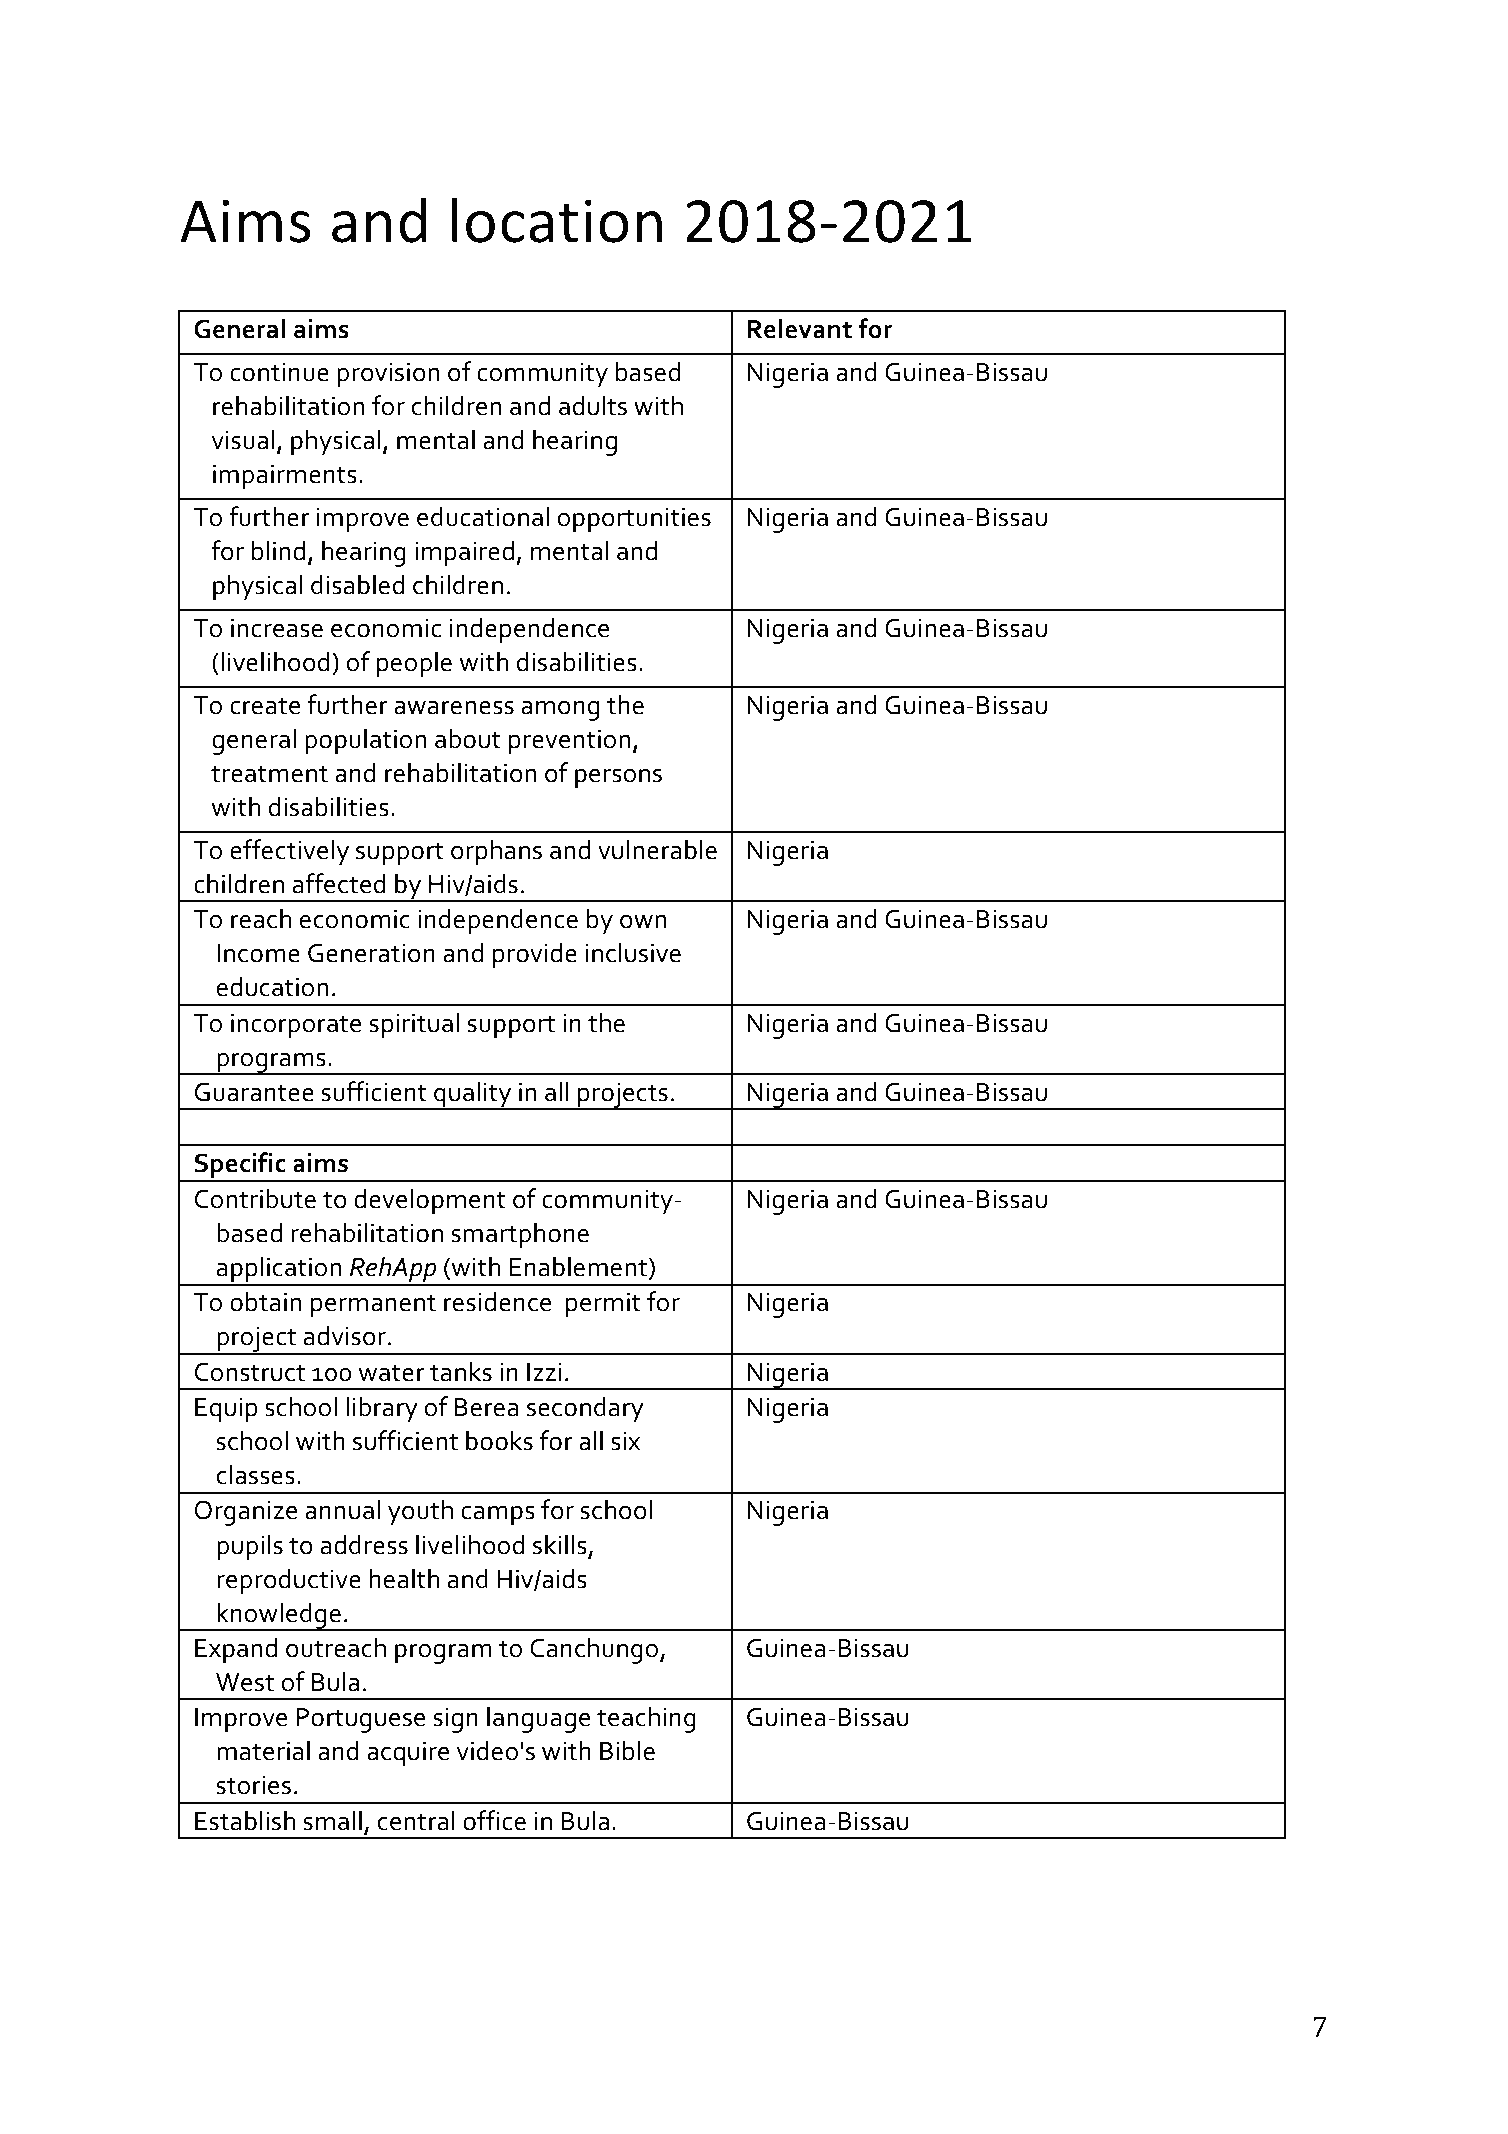 This page has width=1508, height=2134. What do you see at coordinates (657, 849) in the page?
I see `vulnerable` at bounding box center [657, 849].
